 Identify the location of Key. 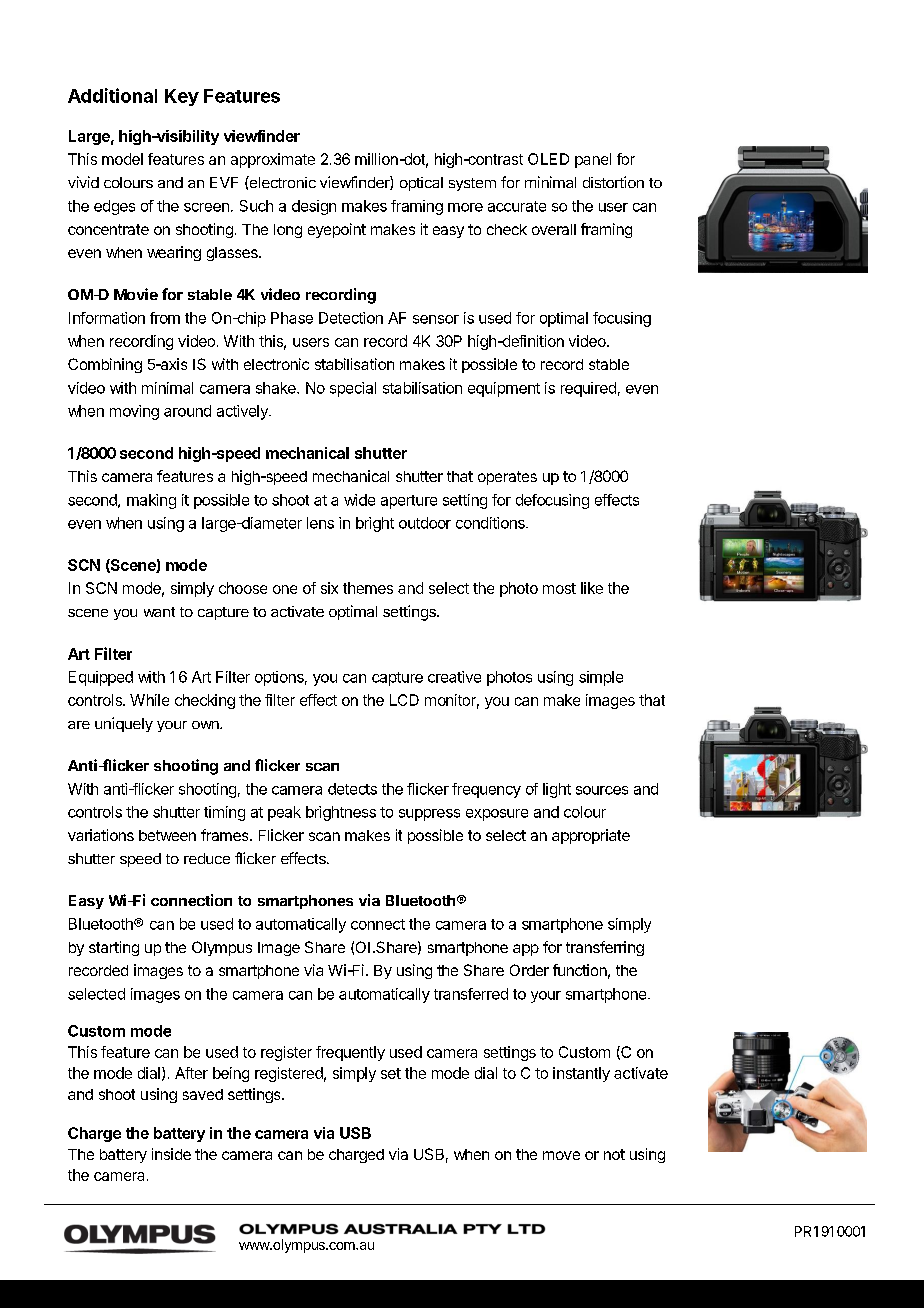
(182, 97).
